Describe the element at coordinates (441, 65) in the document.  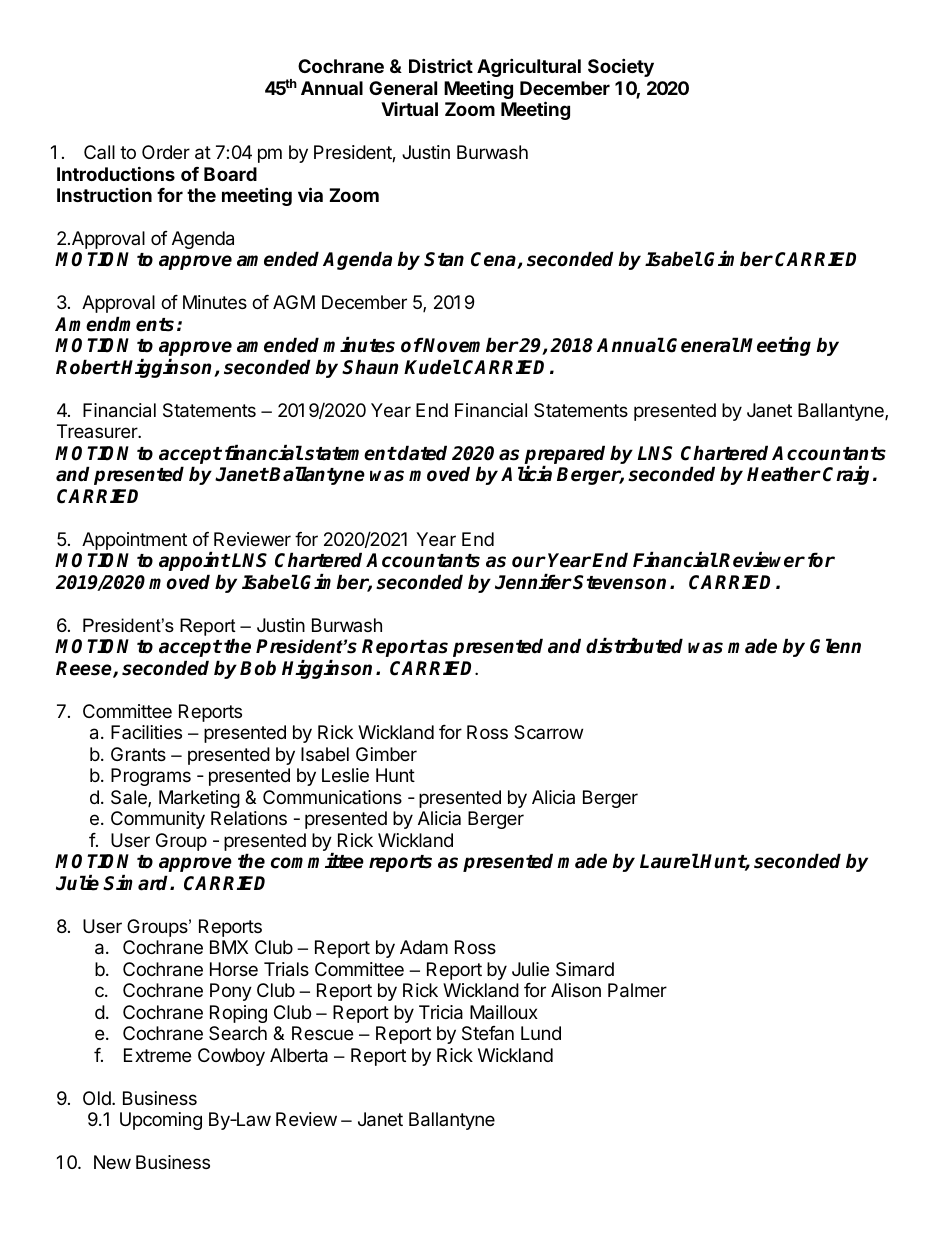
I see `District` at that location.
